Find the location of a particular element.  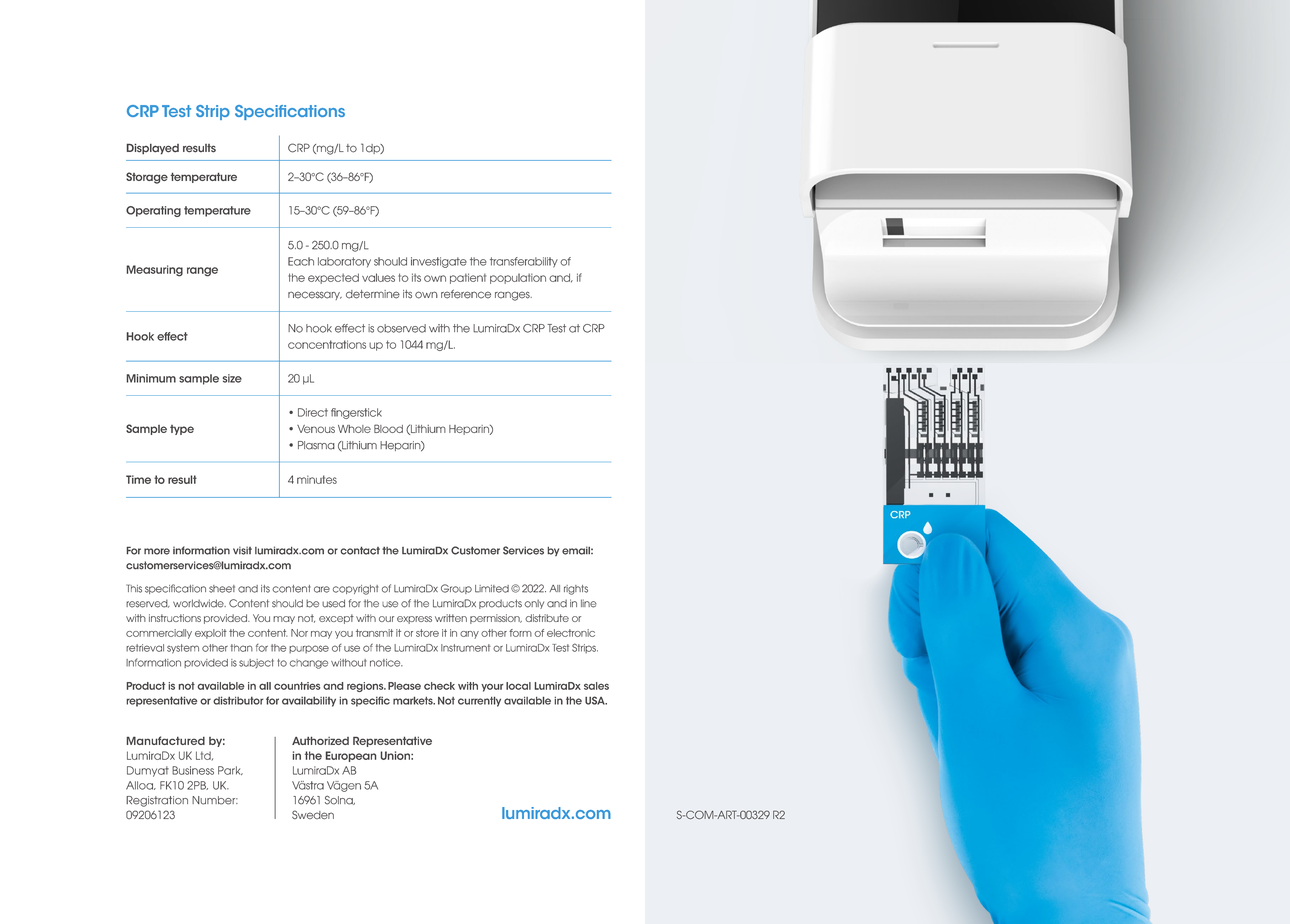

Storage is located at coordinates (147, 178).
